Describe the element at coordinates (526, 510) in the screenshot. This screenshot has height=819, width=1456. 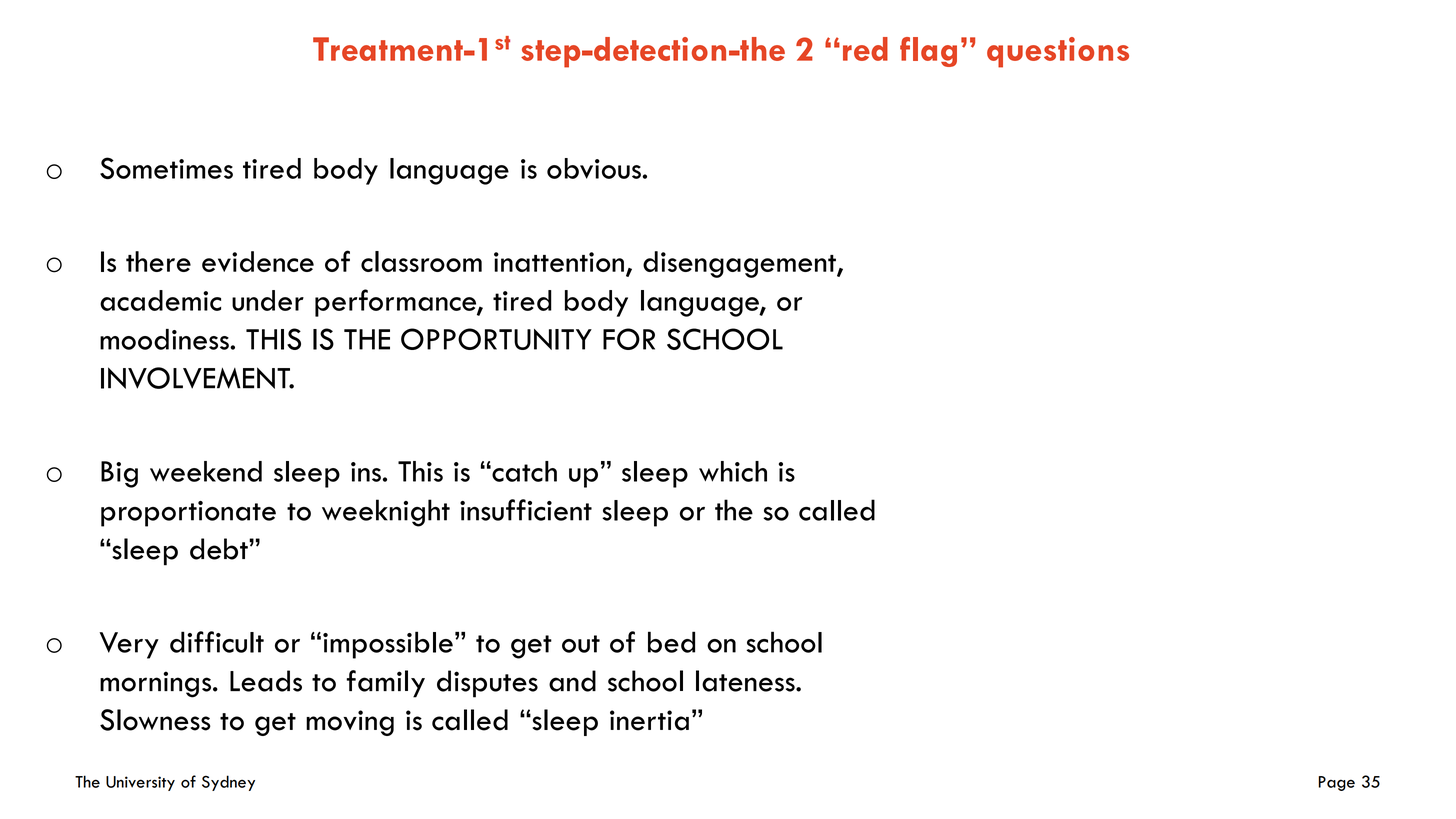
I see `insufficient` at that location.
